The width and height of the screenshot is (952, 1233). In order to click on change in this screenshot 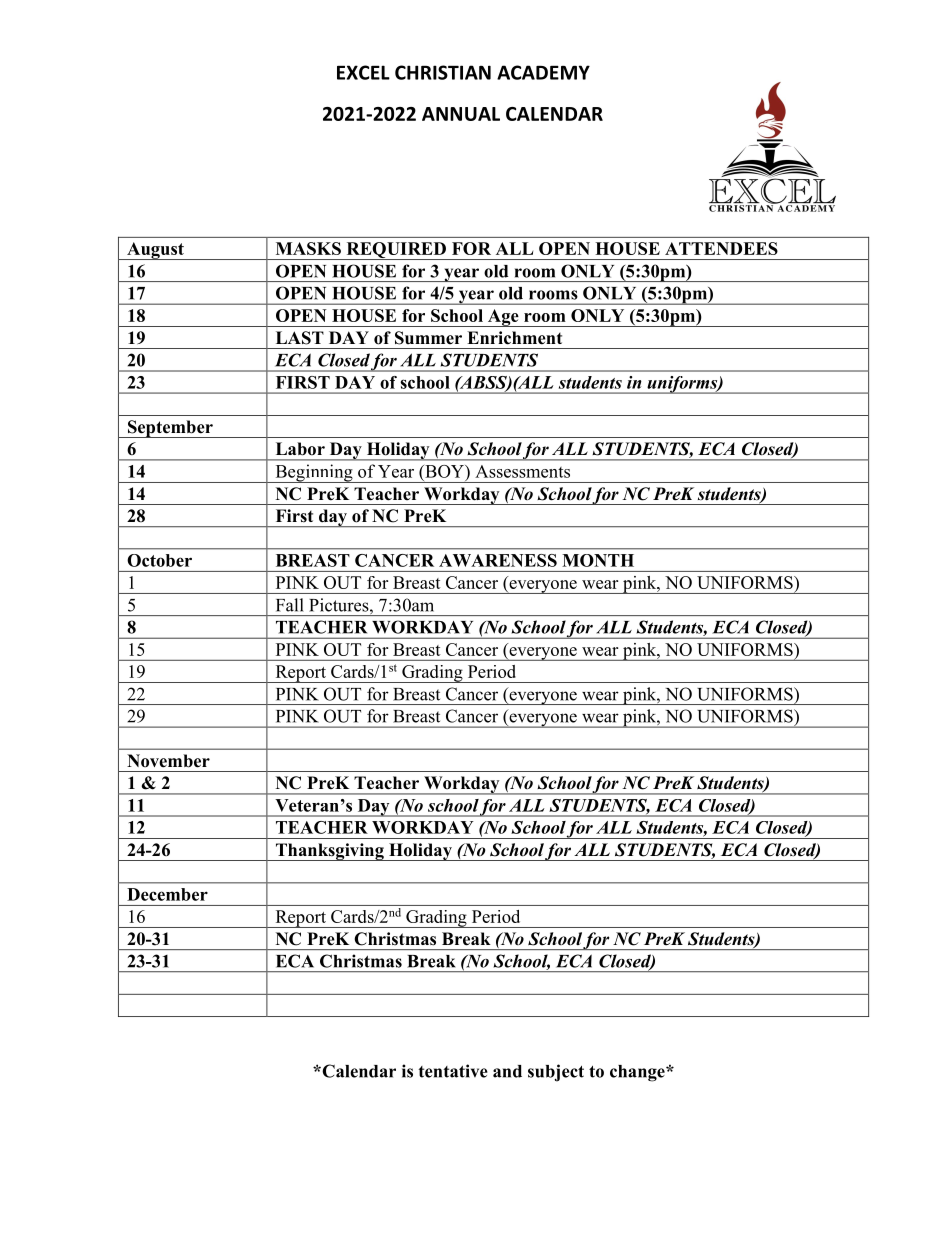, I will do `click(638, 1073)`.
